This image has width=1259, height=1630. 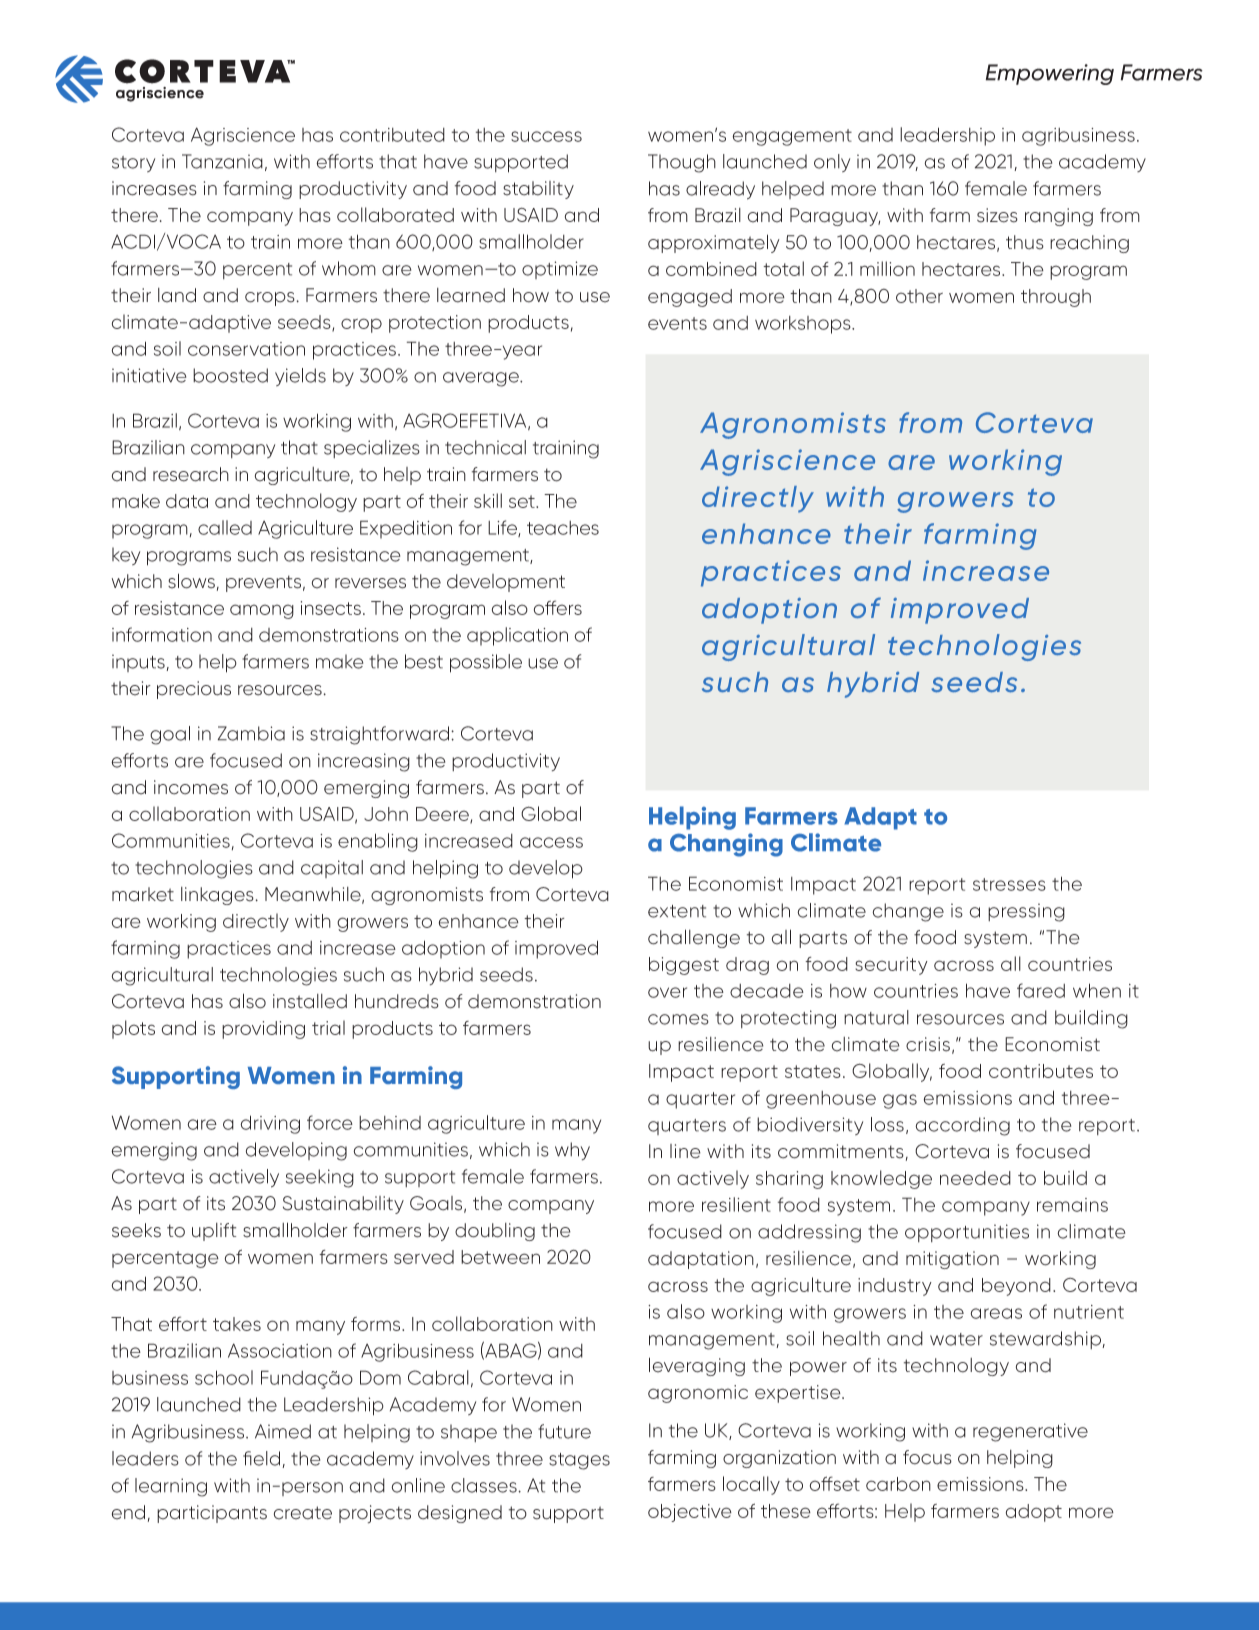 What do you see at coordinates (1009, 884) in the image?
I see `stresses` at bounding box center [1009, 884].
